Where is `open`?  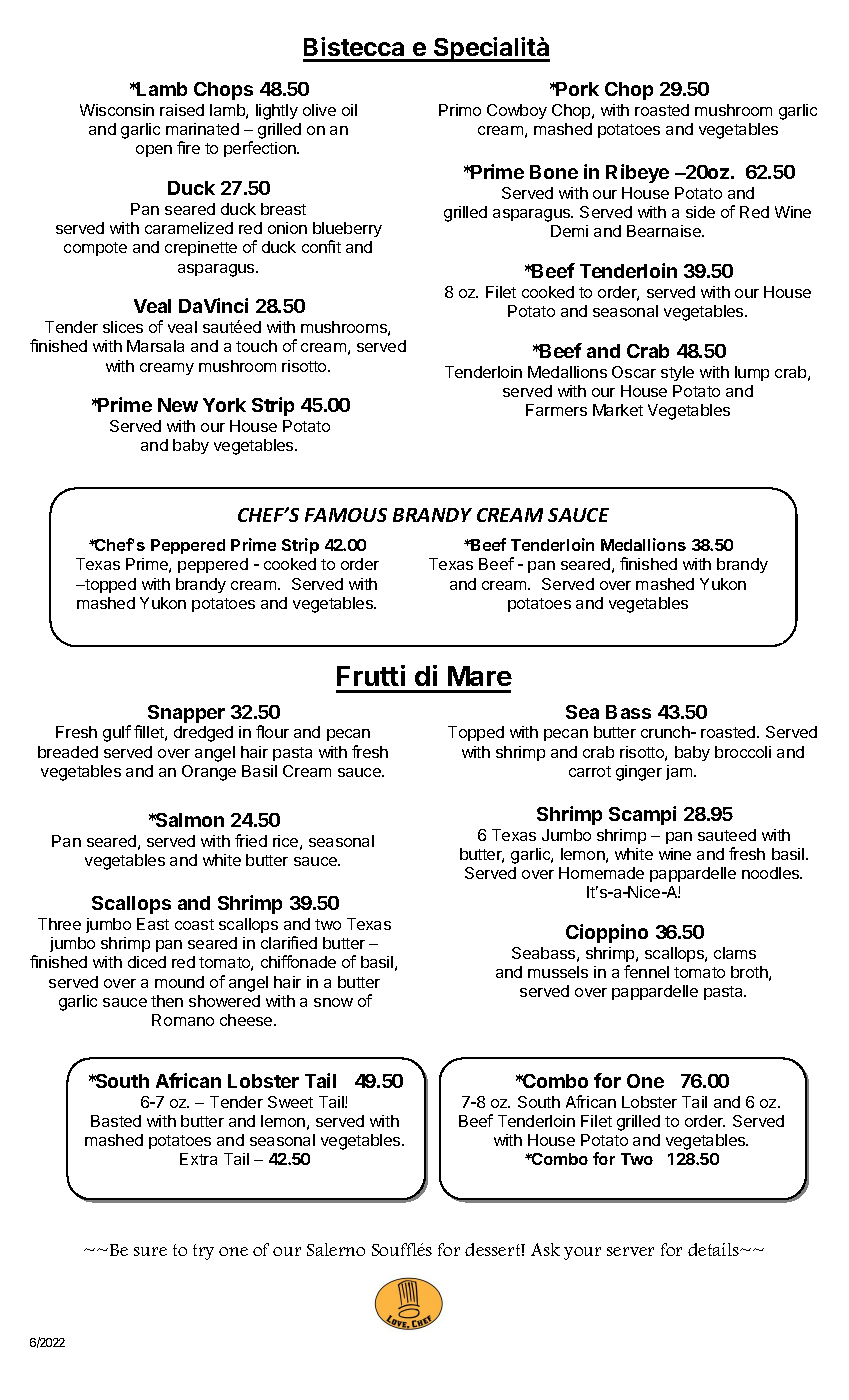 open is located at coordinates (154, 151).
